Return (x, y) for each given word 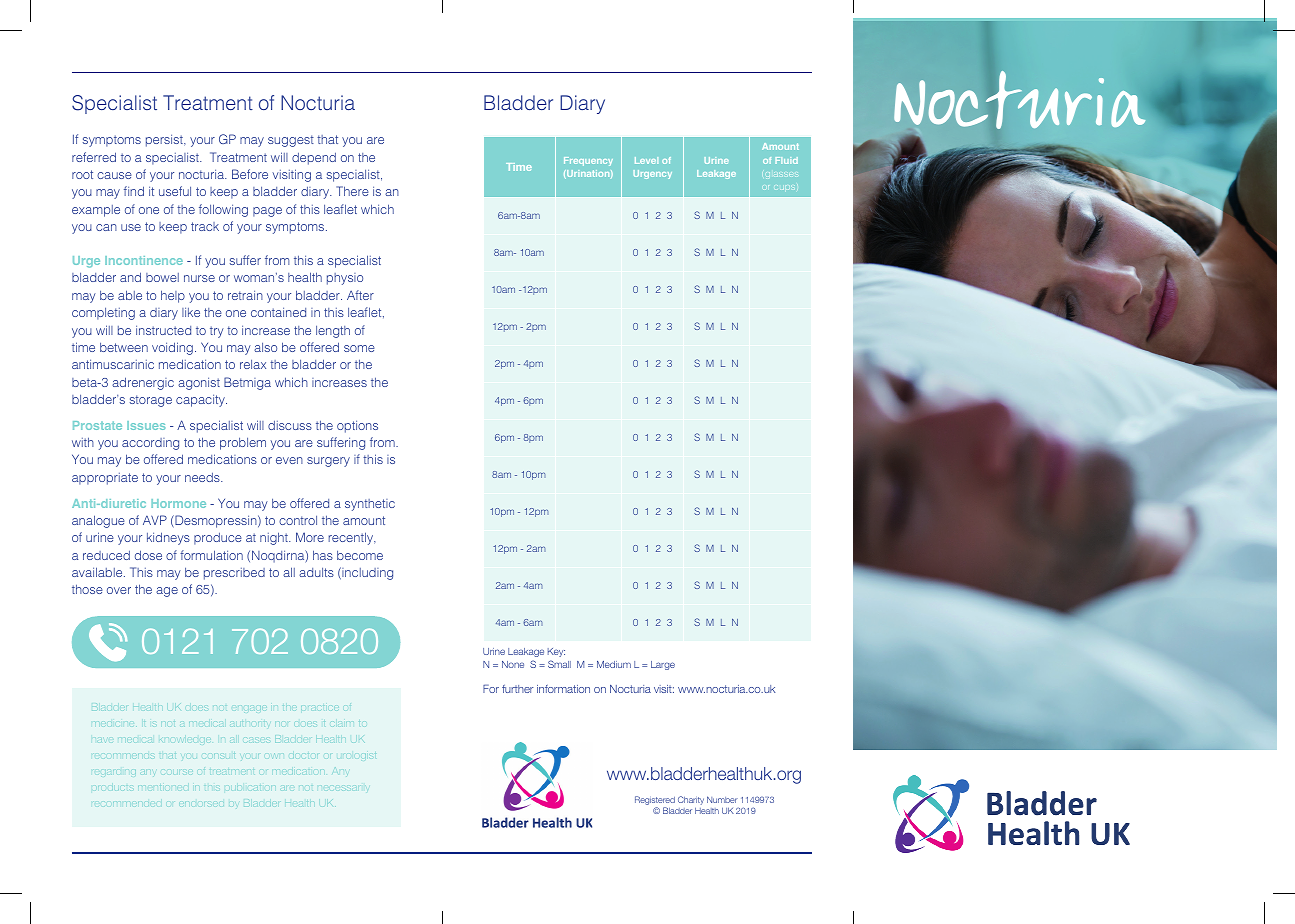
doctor (305, 756)
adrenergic (143, 383)
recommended (126, 802)
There (352, 191)
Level (646, 160)
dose (148, 555)
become (360, 555)
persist (165, 140)
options (357, 426)
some (359, 348)
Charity (691, 800)
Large (663, 665)
